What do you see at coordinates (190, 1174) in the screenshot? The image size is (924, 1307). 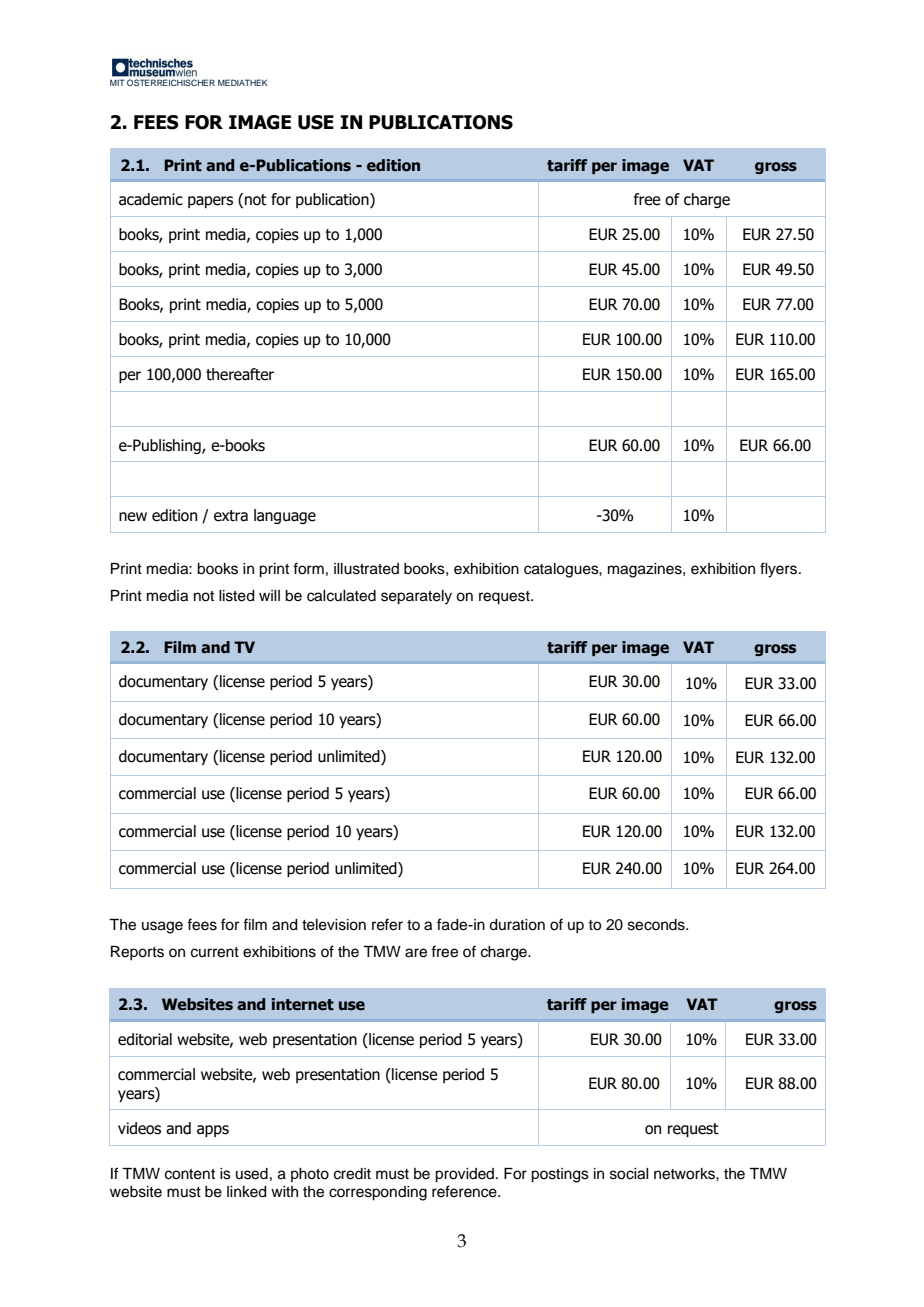 I see `content` at bounding box center [190, 1174].
